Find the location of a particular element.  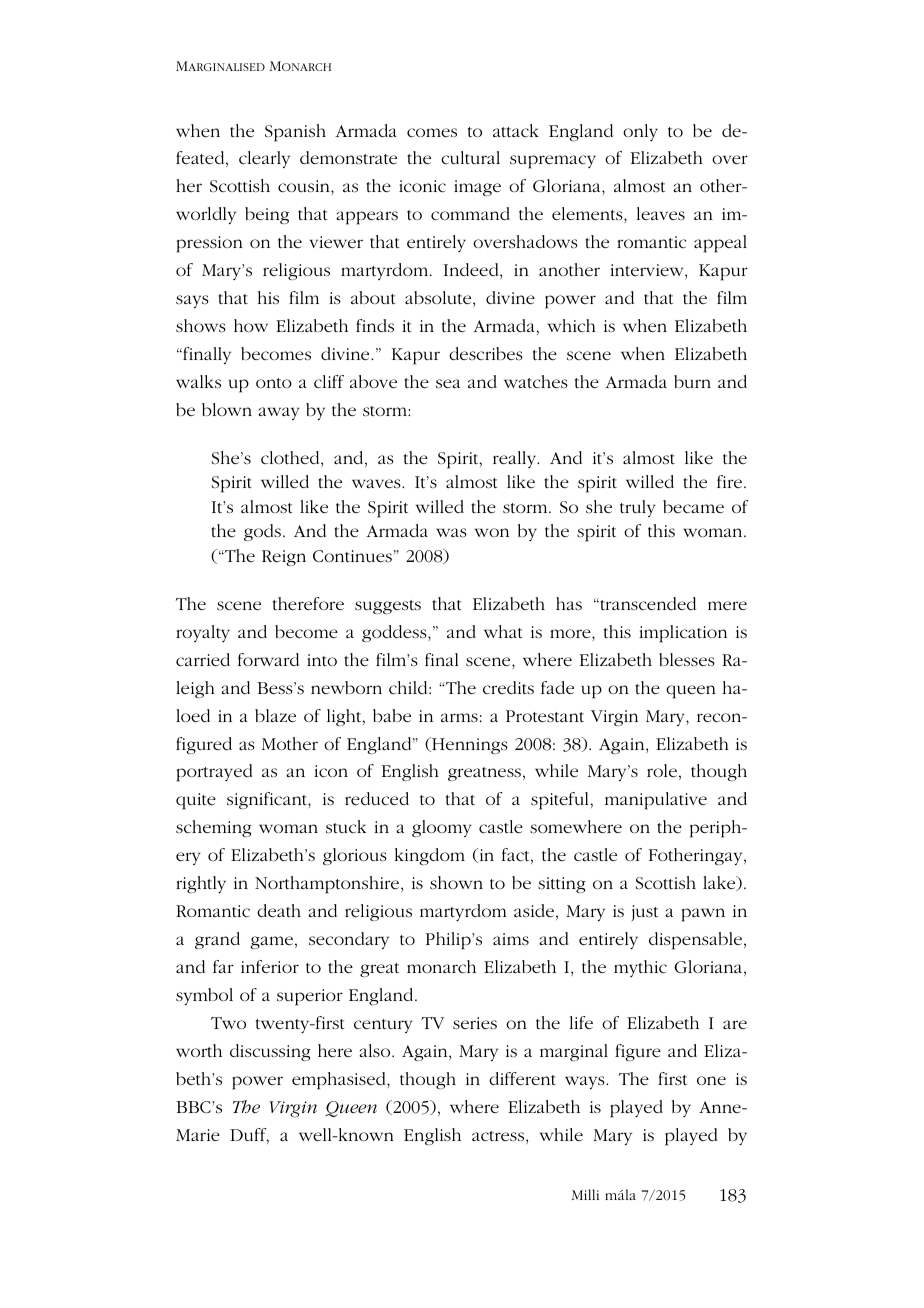

cultural is located at coordinates (470, 157).
